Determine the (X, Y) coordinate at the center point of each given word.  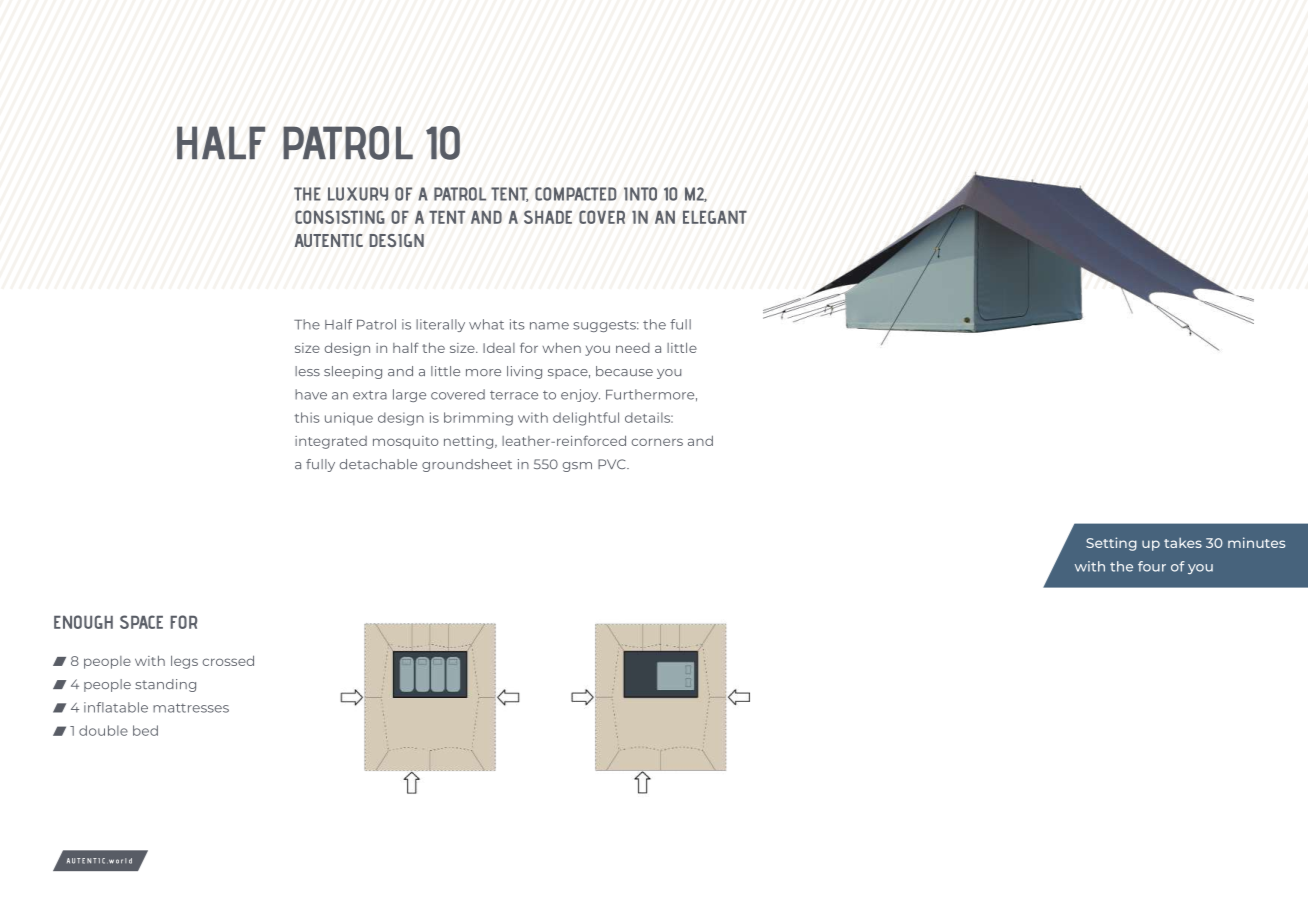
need (633, 348)
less (307, 371)
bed (145, 730)
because (624, 371)
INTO (640, 194)
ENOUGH (83, 622)
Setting (1111, 544)
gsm (577, 467)
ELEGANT (715, 217)
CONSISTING (340, 217)
